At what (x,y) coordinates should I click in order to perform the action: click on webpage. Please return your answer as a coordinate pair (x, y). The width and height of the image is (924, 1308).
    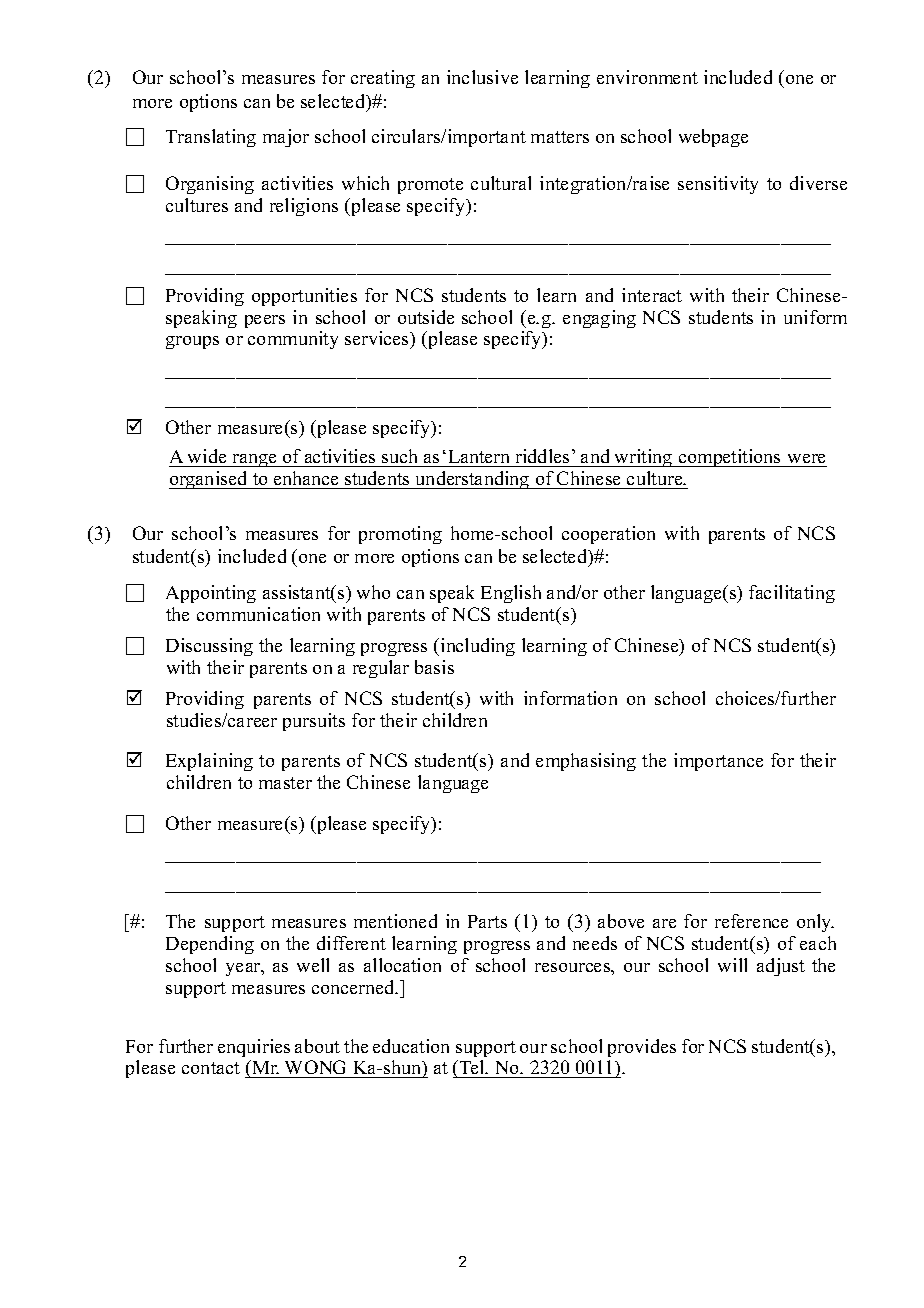
    Looking at the image, I should click on (713, 138).
